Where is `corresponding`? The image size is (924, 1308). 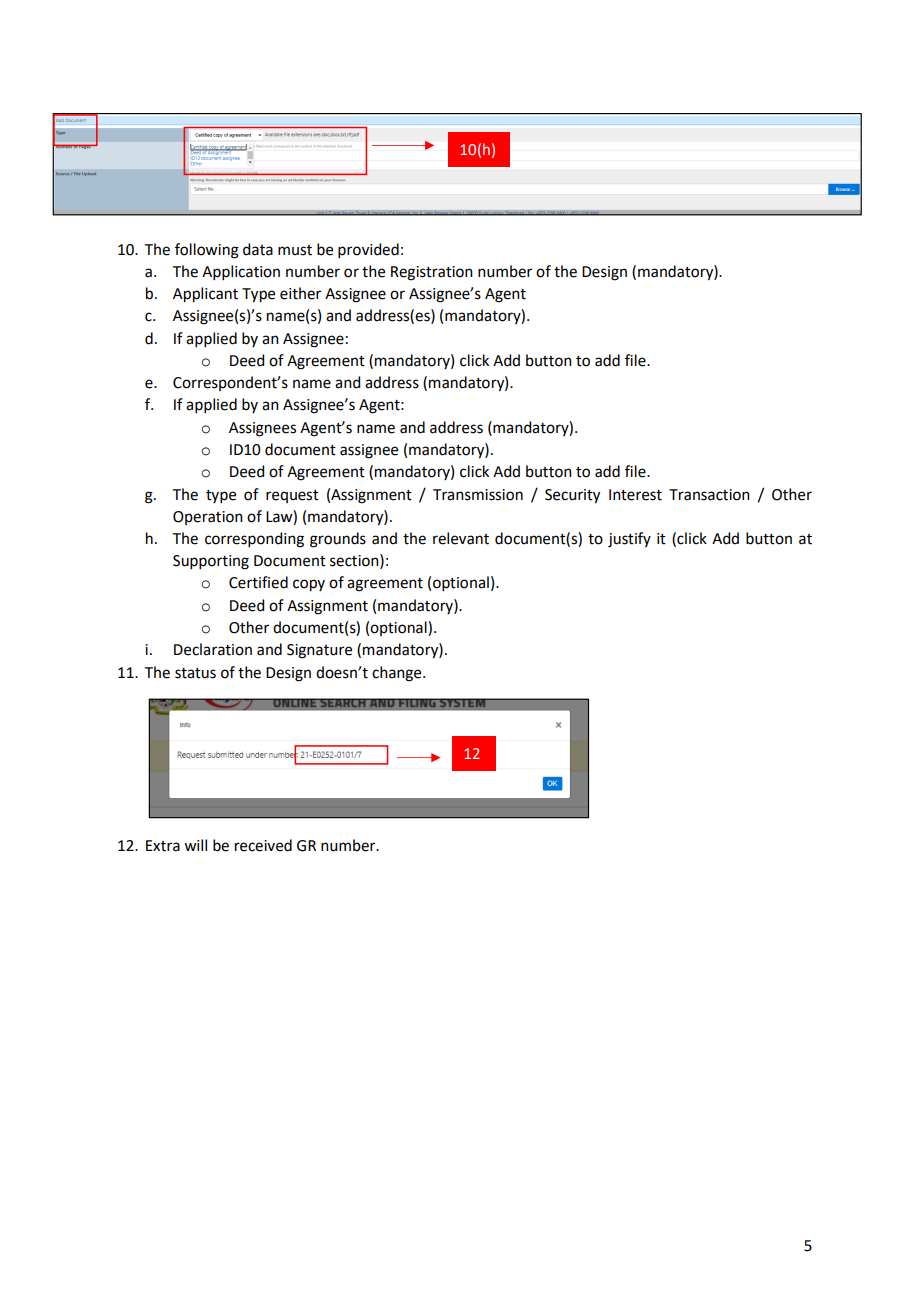
corresponding is located at coordinates (254, 540).
